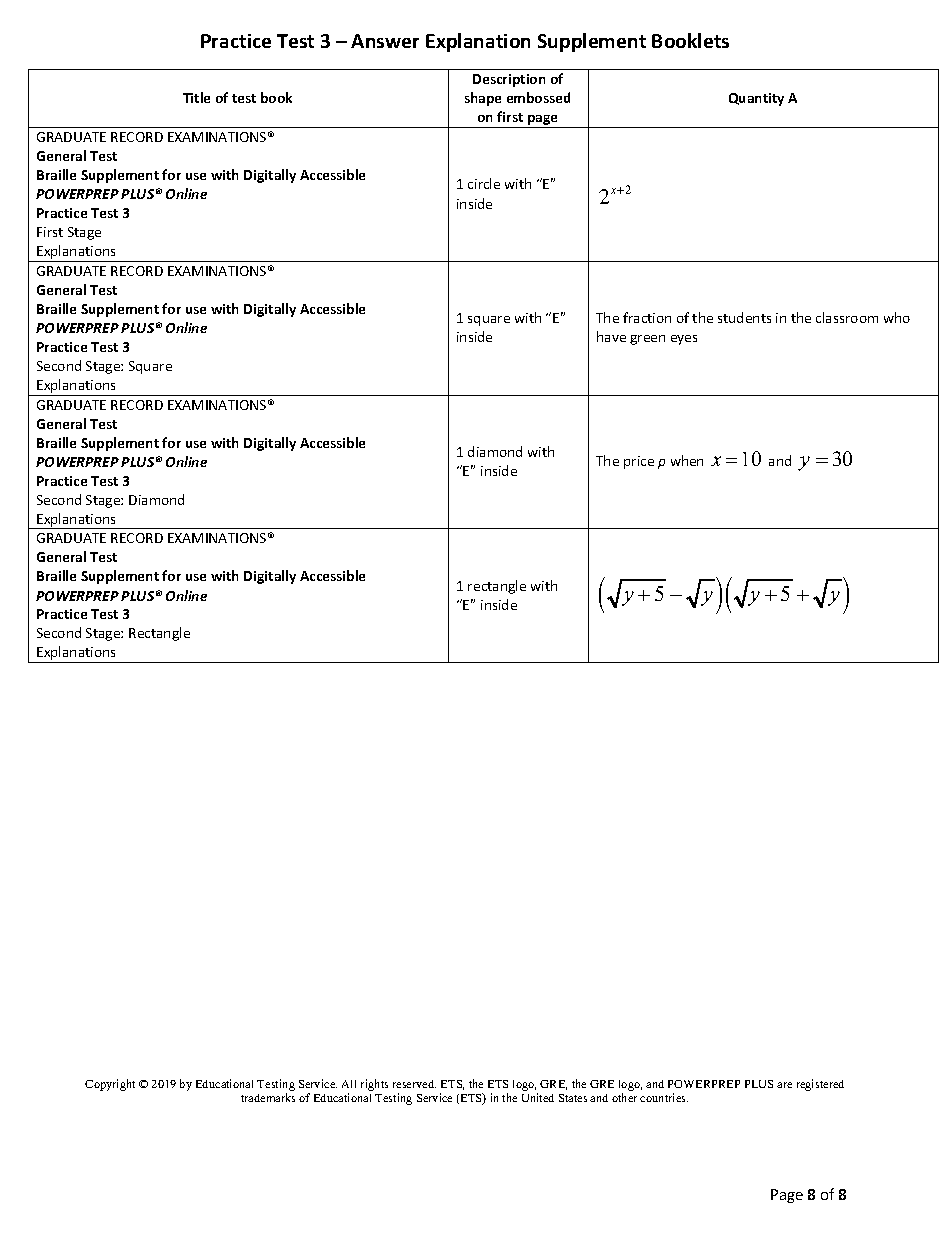 The image size is (952, 1233). Describe the element at coordinates (196, 97) in the screenshot. I see `Title` at that location.
